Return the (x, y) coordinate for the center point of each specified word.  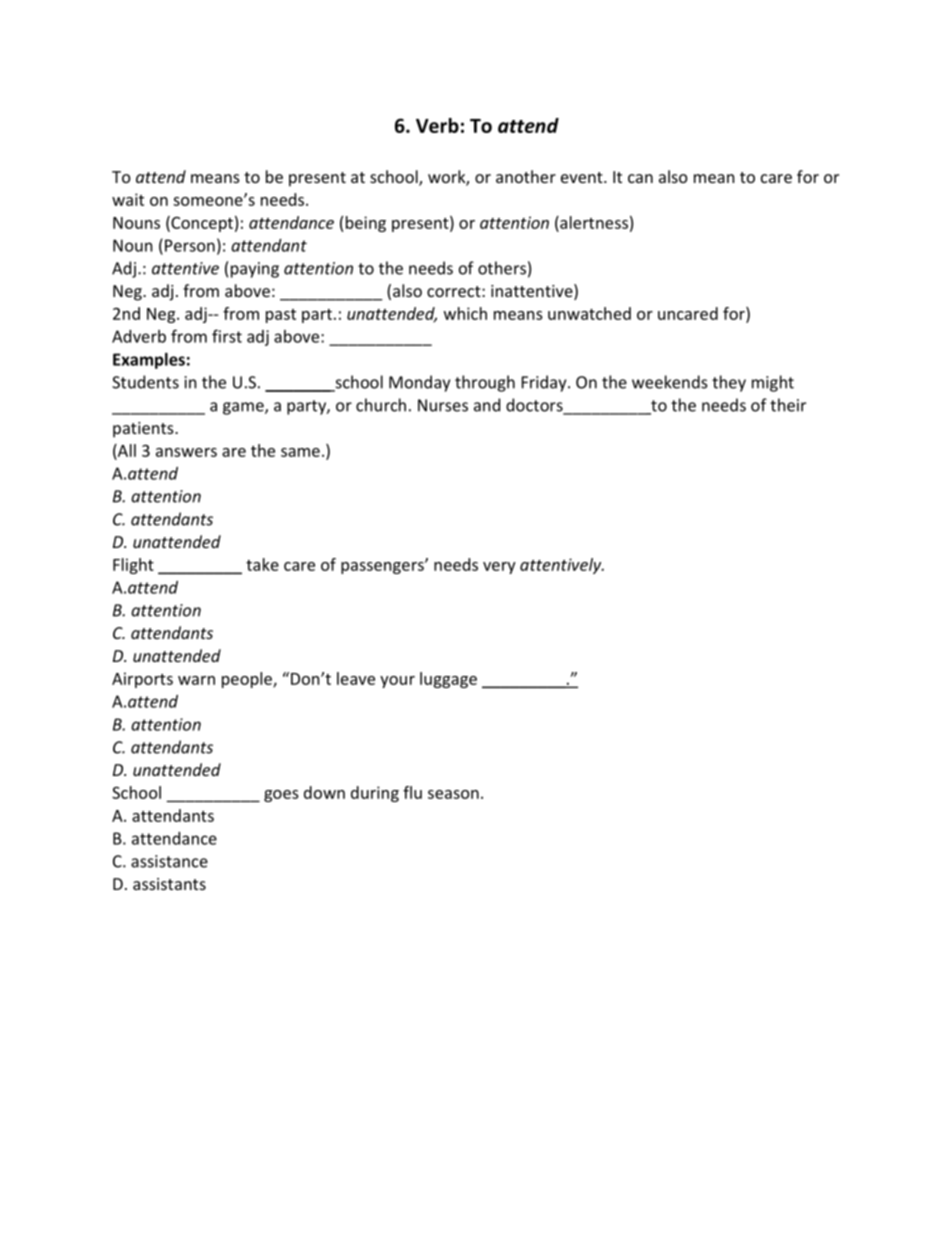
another (526, 176)
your (397, 682)
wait (128, 199)
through (485, 383)
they (729, 383)
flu (412, 792)
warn (196, 680)
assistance (169, 861)
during (375, 794)
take (262, 564)
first (227, 336)
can (640, 178)
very (499, 568)
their (788, 405)
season (453, 794)
